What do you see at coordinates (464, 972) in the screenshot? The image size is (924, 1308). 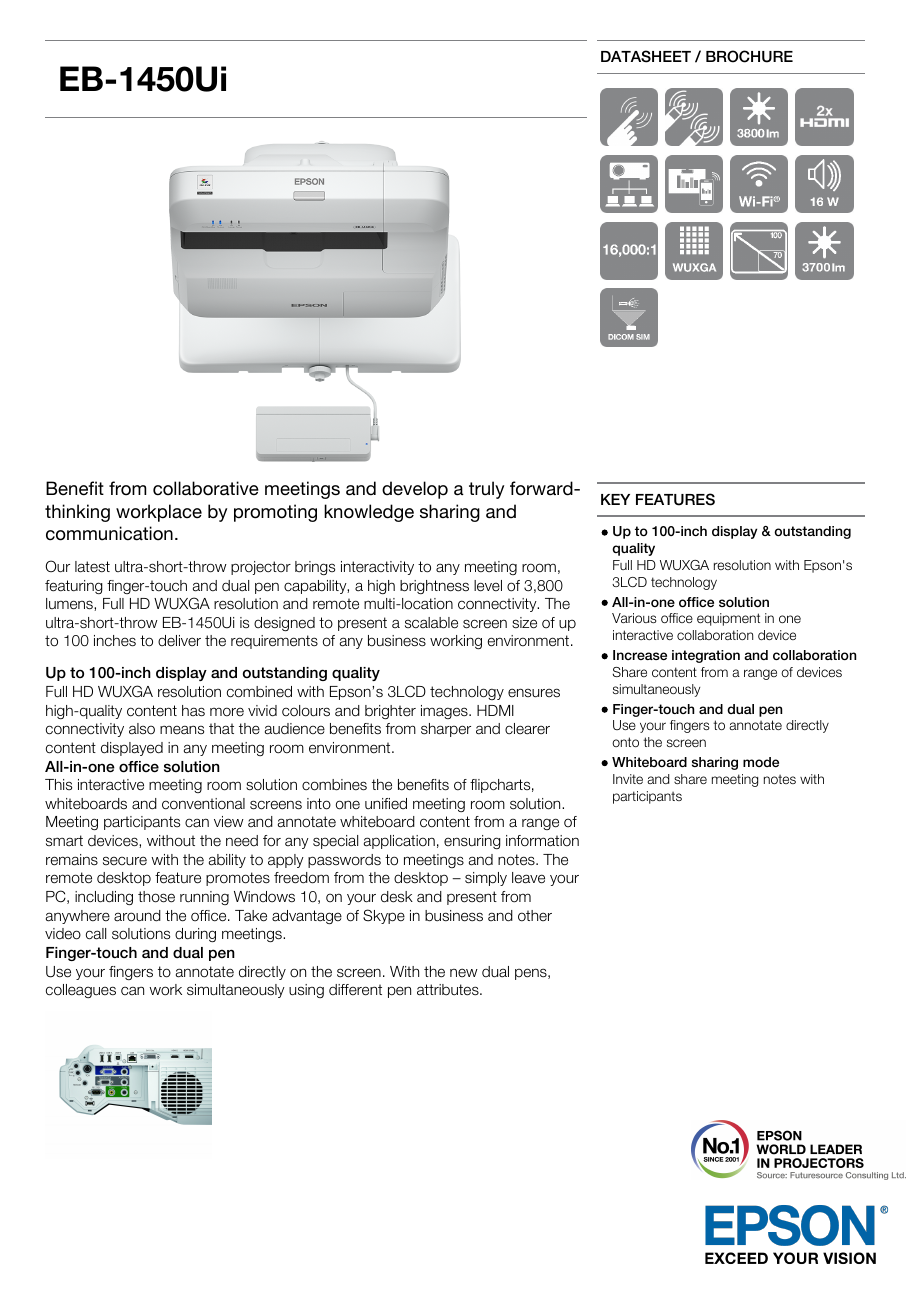 I see `new` at bounding box center [464, 972].
